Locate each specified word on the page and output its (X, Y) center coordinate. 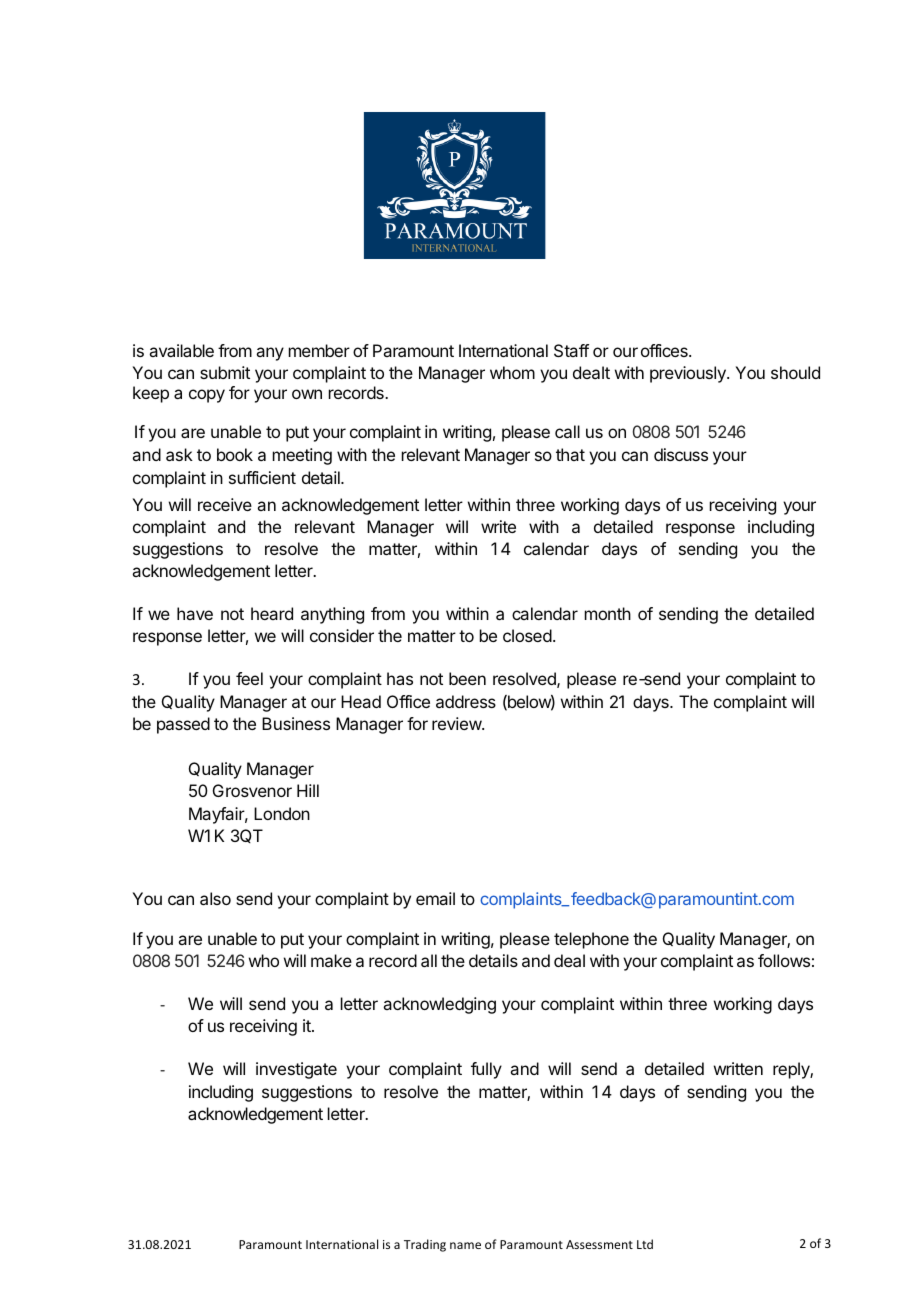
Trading (425, 1245)
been (467, 678)
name (465, 1245)
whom (512, 372)
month (608, 613)
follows (784, 960)
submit (225, 372)
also (215, 898)
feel (249, 678)
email (435, 898)
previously (689, 374)
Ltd (645, 1244)
